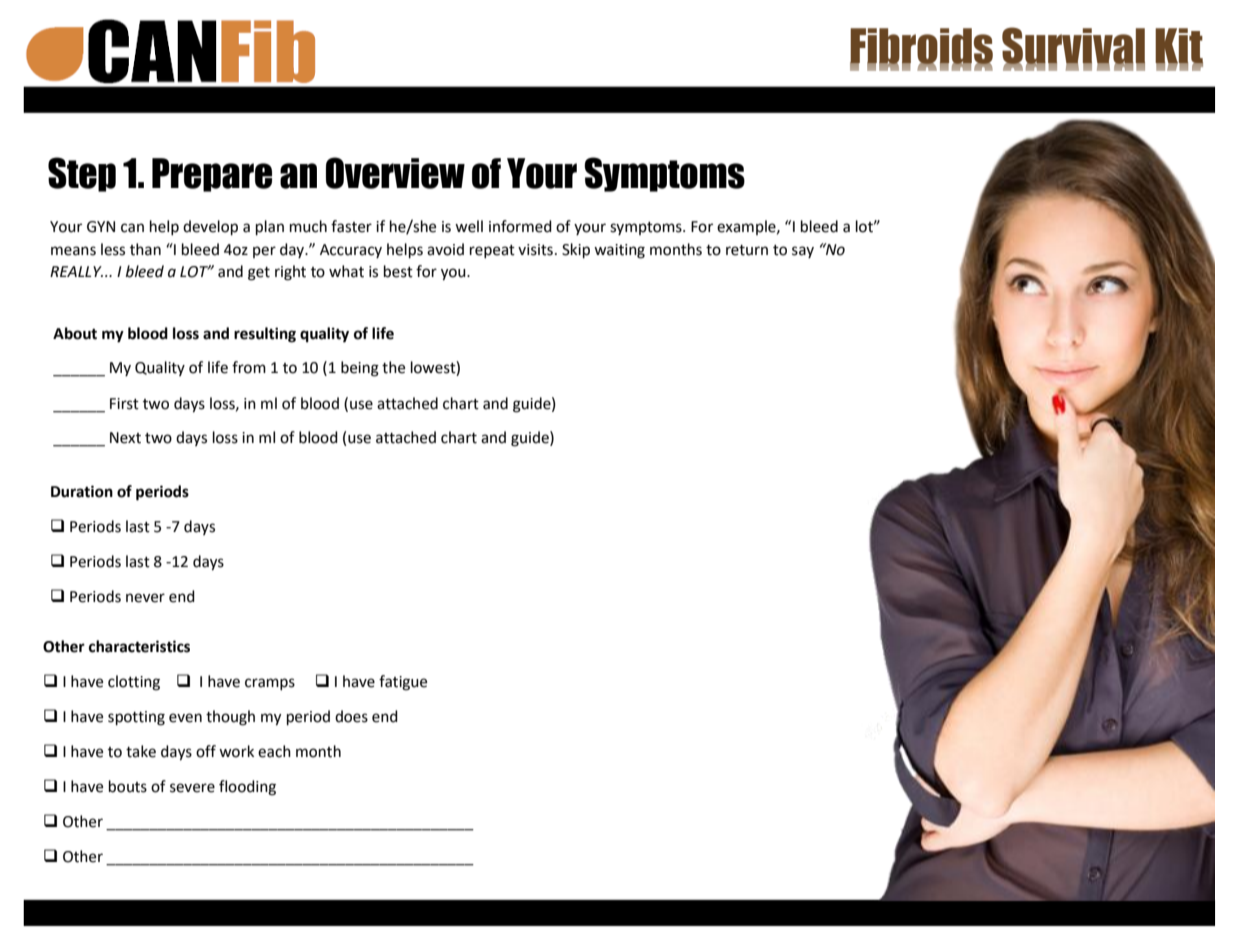 This screenshot has height=952, width=1233. Describe the element at coordinates (249, 367) in the screenshot. I see `from` at that location.
